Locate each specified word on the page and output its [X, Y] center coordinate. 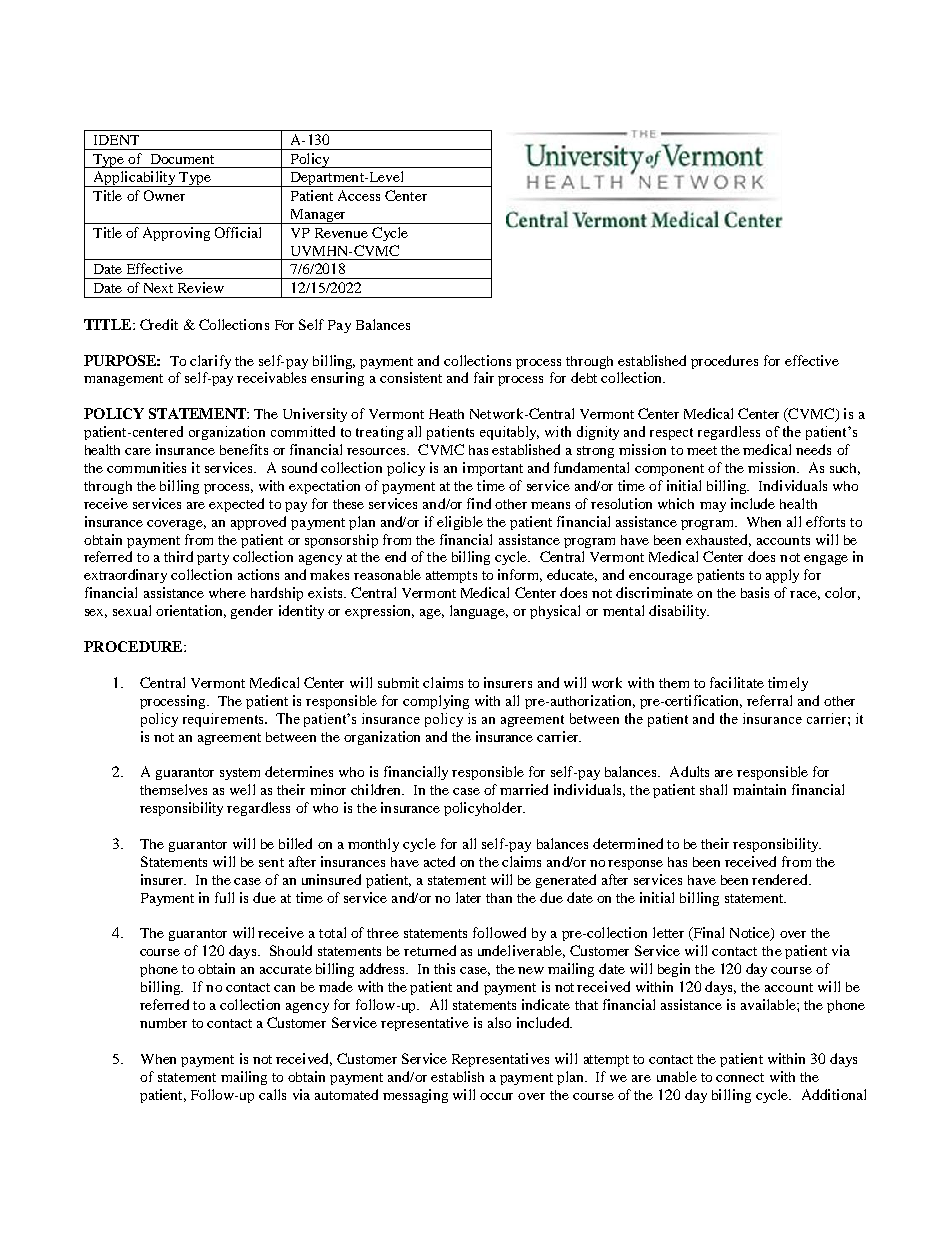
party [213, 559]
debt [584, 377]
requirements [224, 720]
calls [272, 1094]
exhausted [718, 540]
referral [769, 700]
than [499, 898]
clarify [210, 362]
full [224, 897]
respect [671, 434]
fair [484, 377]
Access [359, 195]
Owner [164, 195]
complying [436, 702]
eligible [460, 523]
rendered [781, 879]
